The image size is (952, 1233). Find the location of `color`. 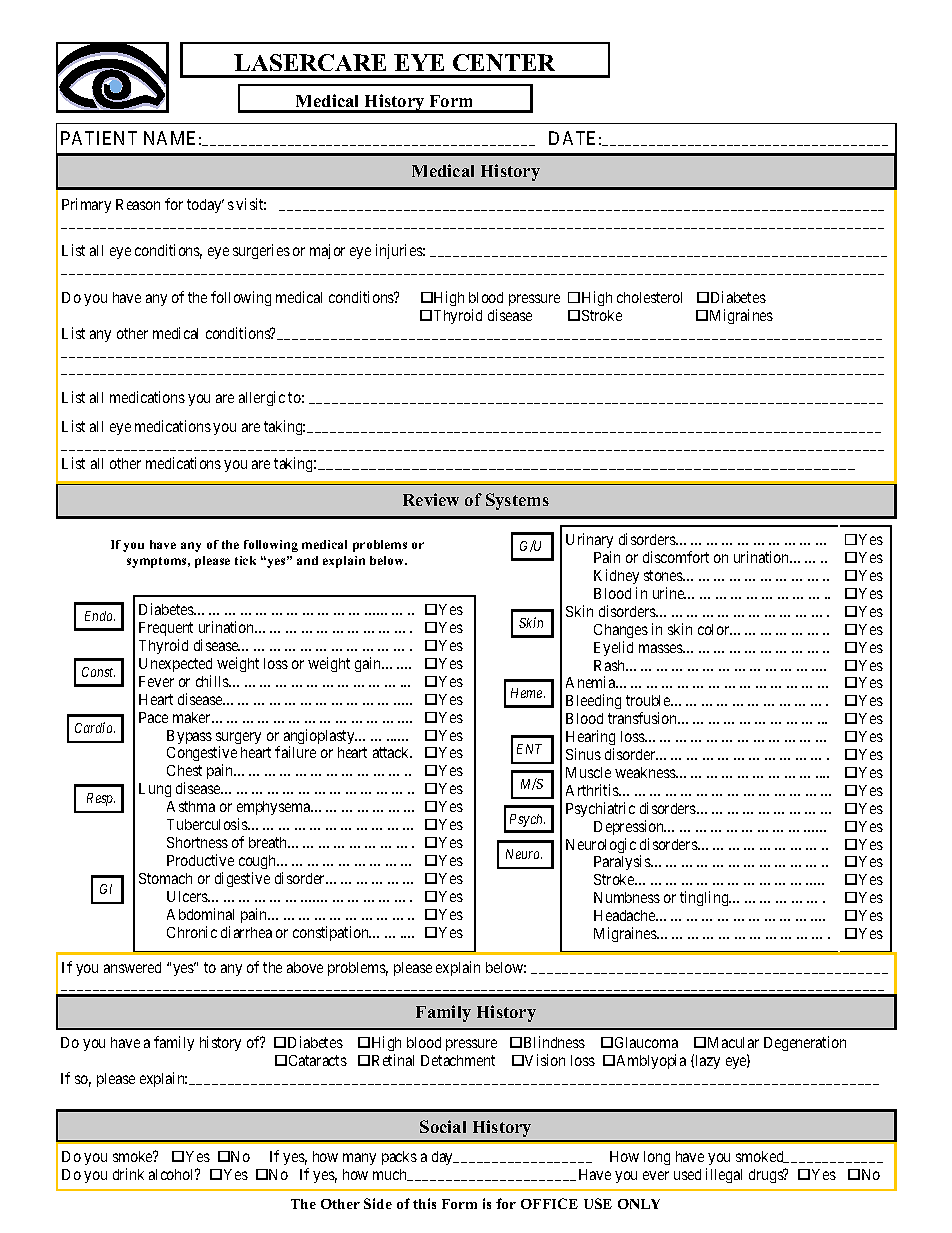

color is located at coordinates (715, 629).
